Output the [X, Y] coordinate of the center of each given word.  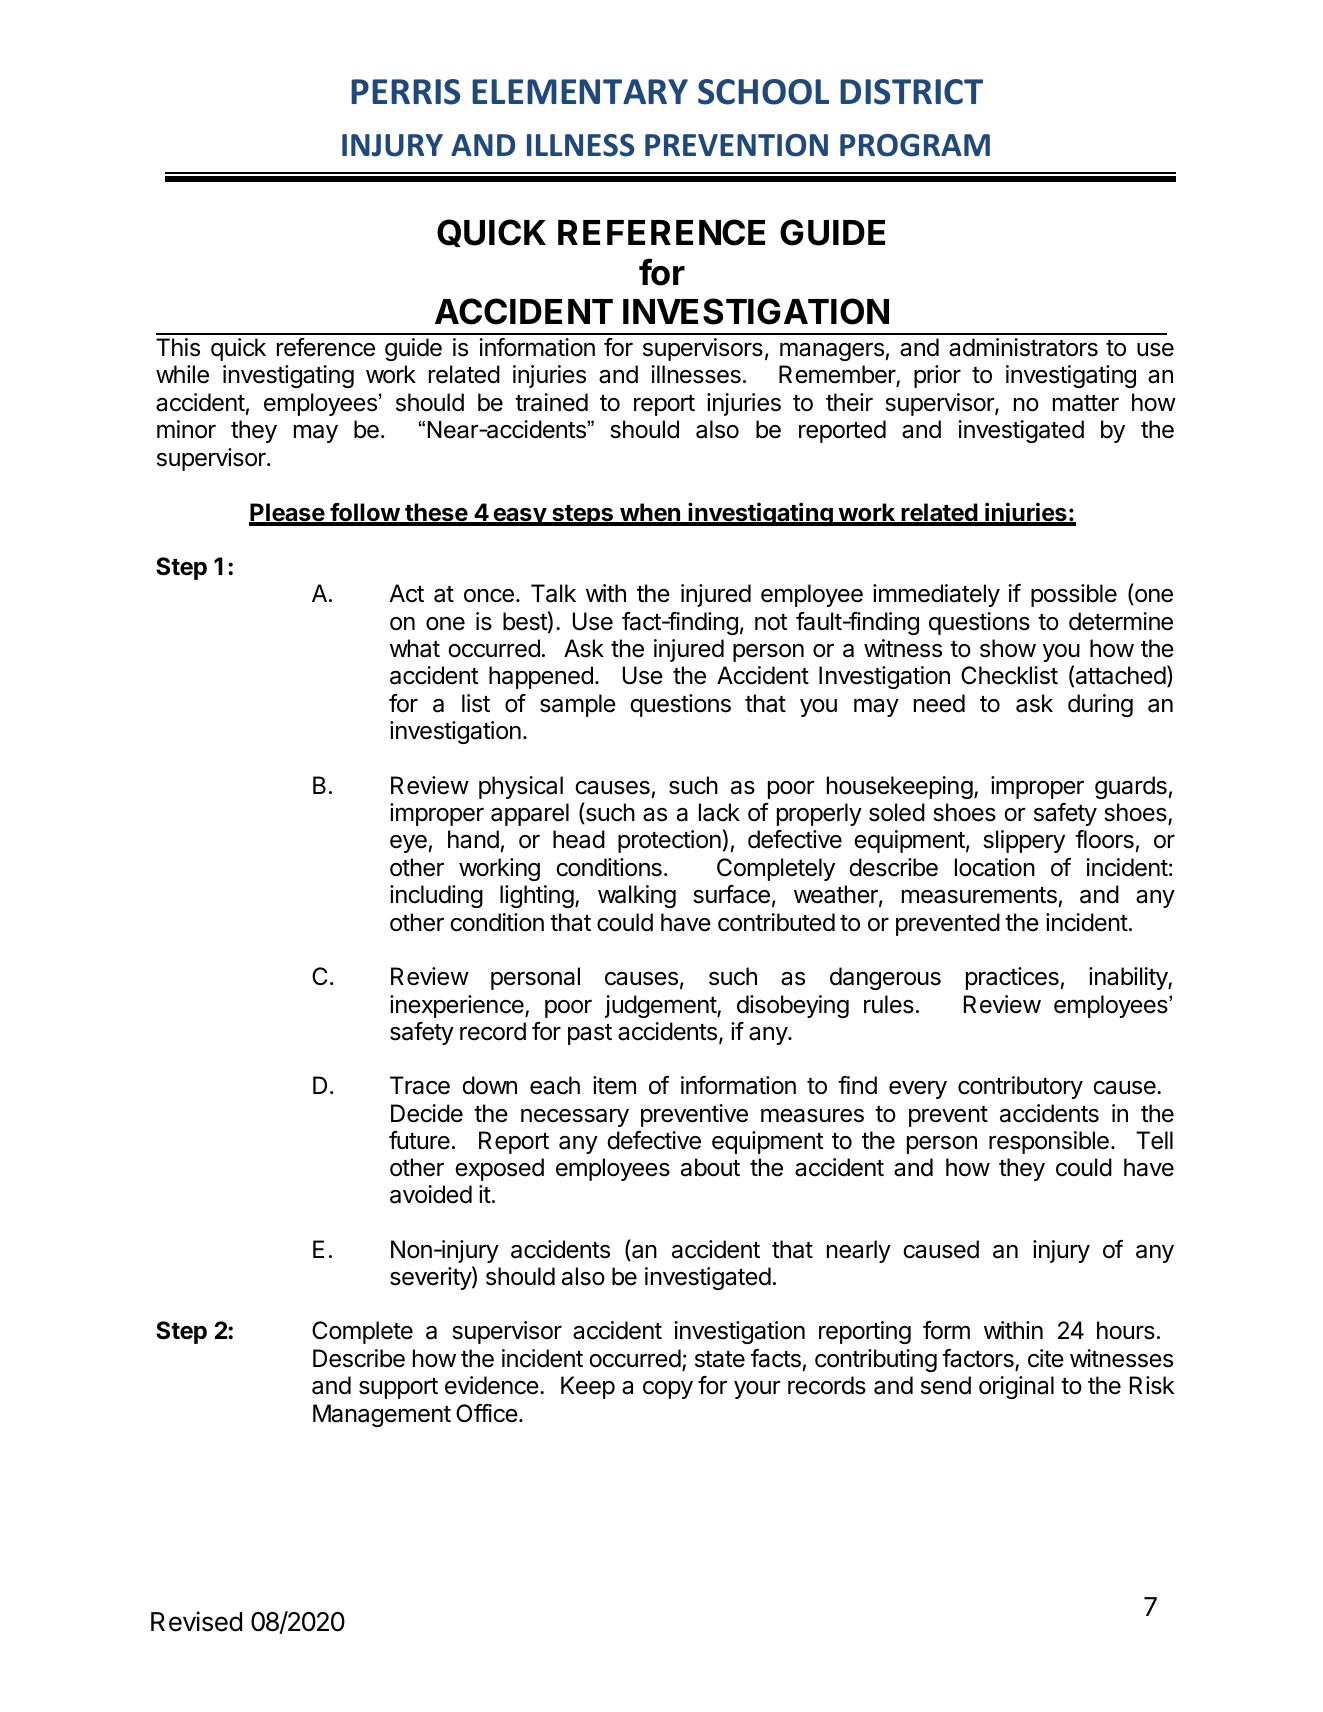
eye [408, 844]
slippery [1024, 841]
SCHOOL [763, 92]
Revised [196, 1621]
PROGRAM [915, 145]
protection [669, 841]
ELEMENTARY [580, 91]
